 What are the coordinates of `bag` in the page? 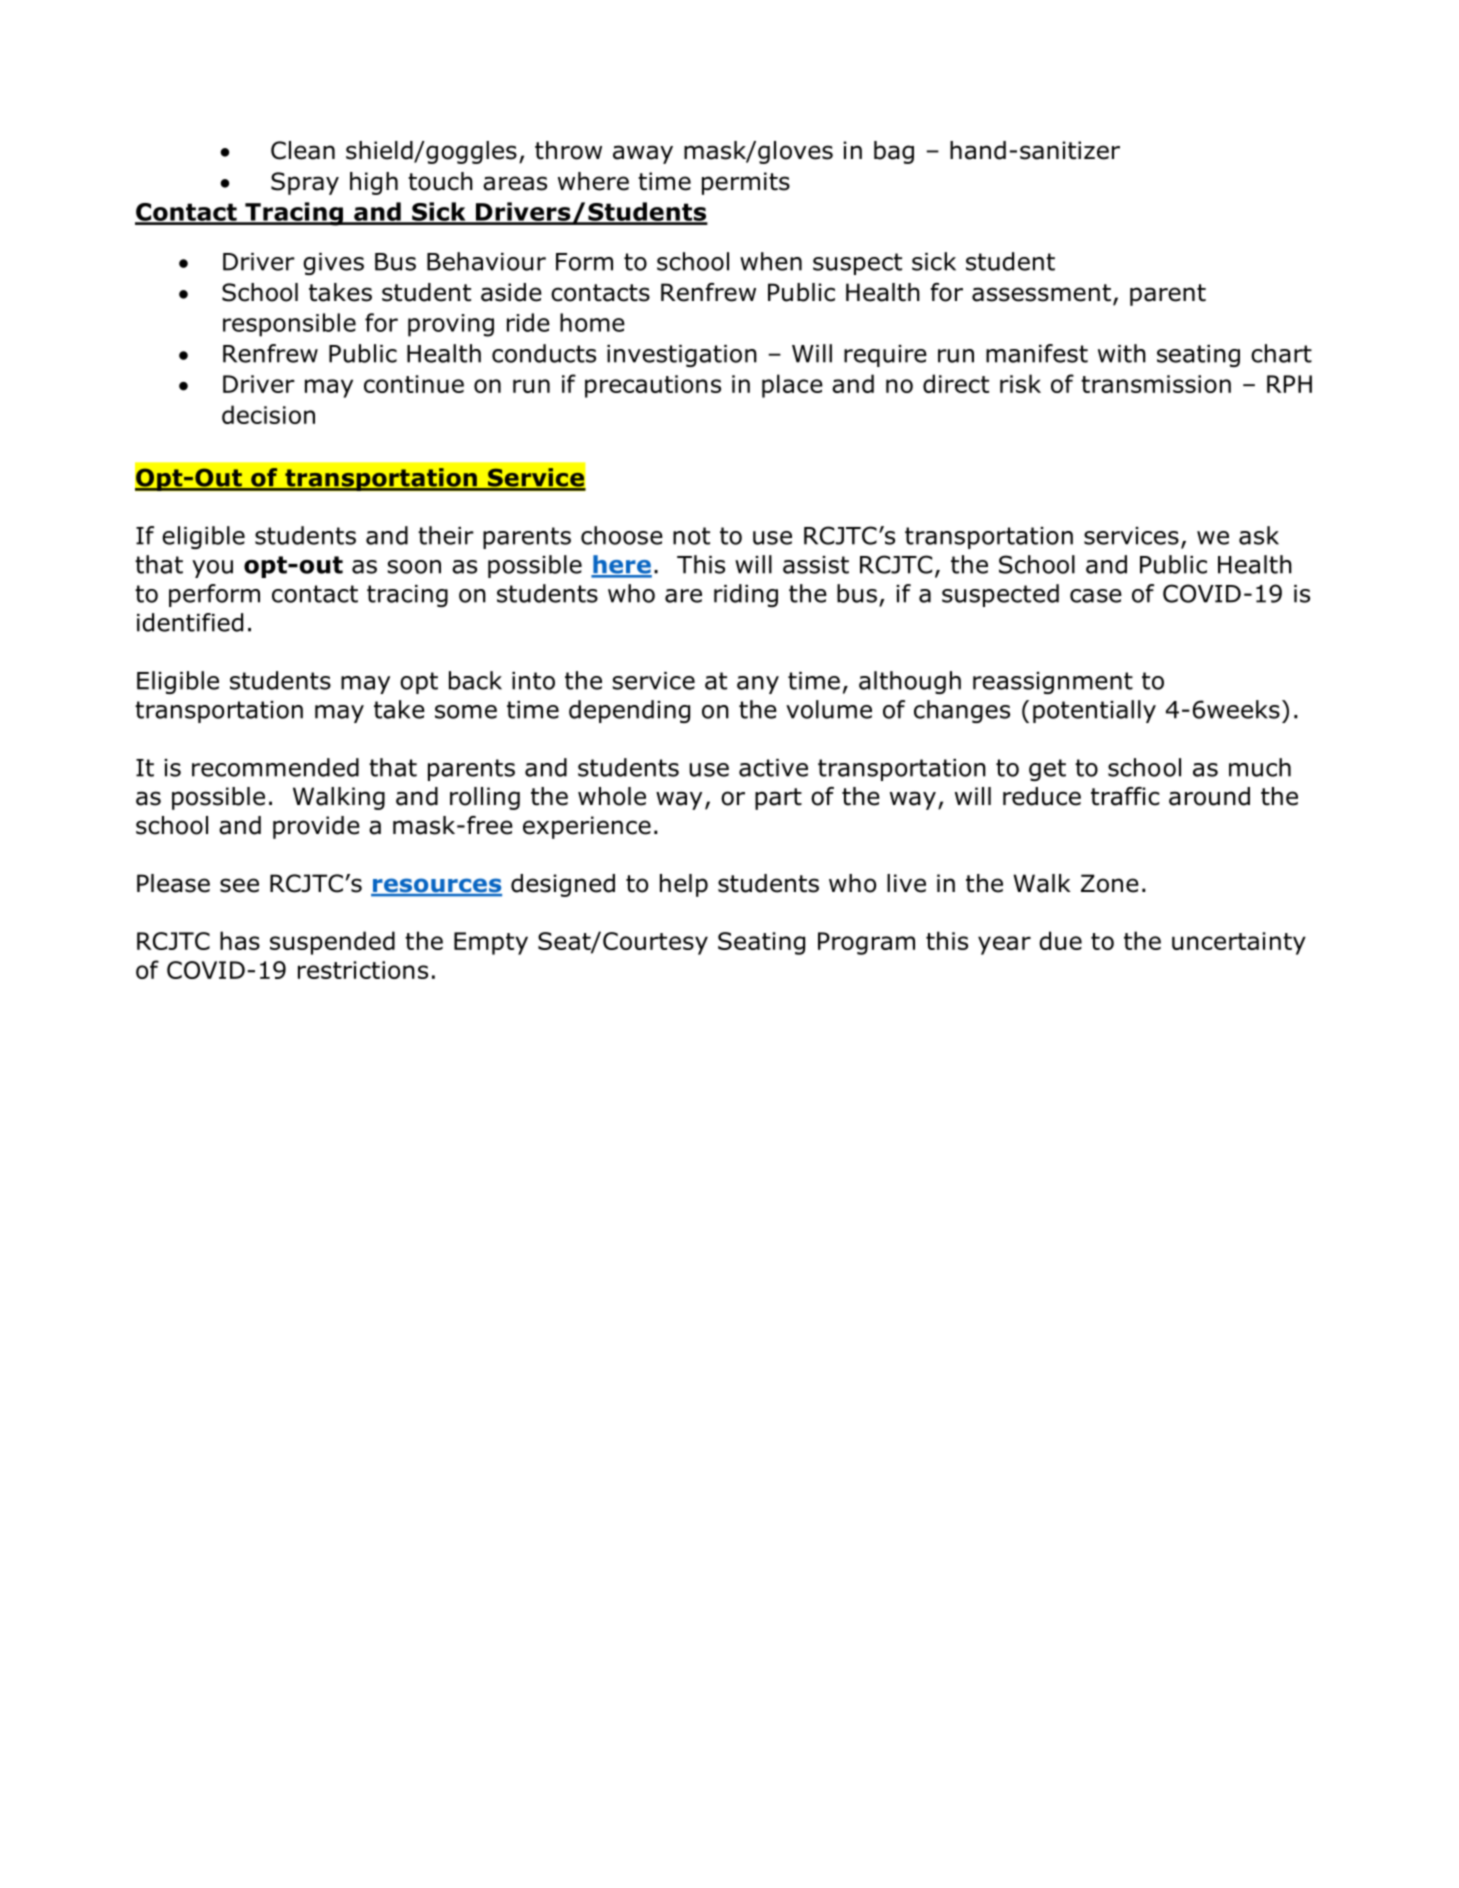 It's located at (894, 152).
